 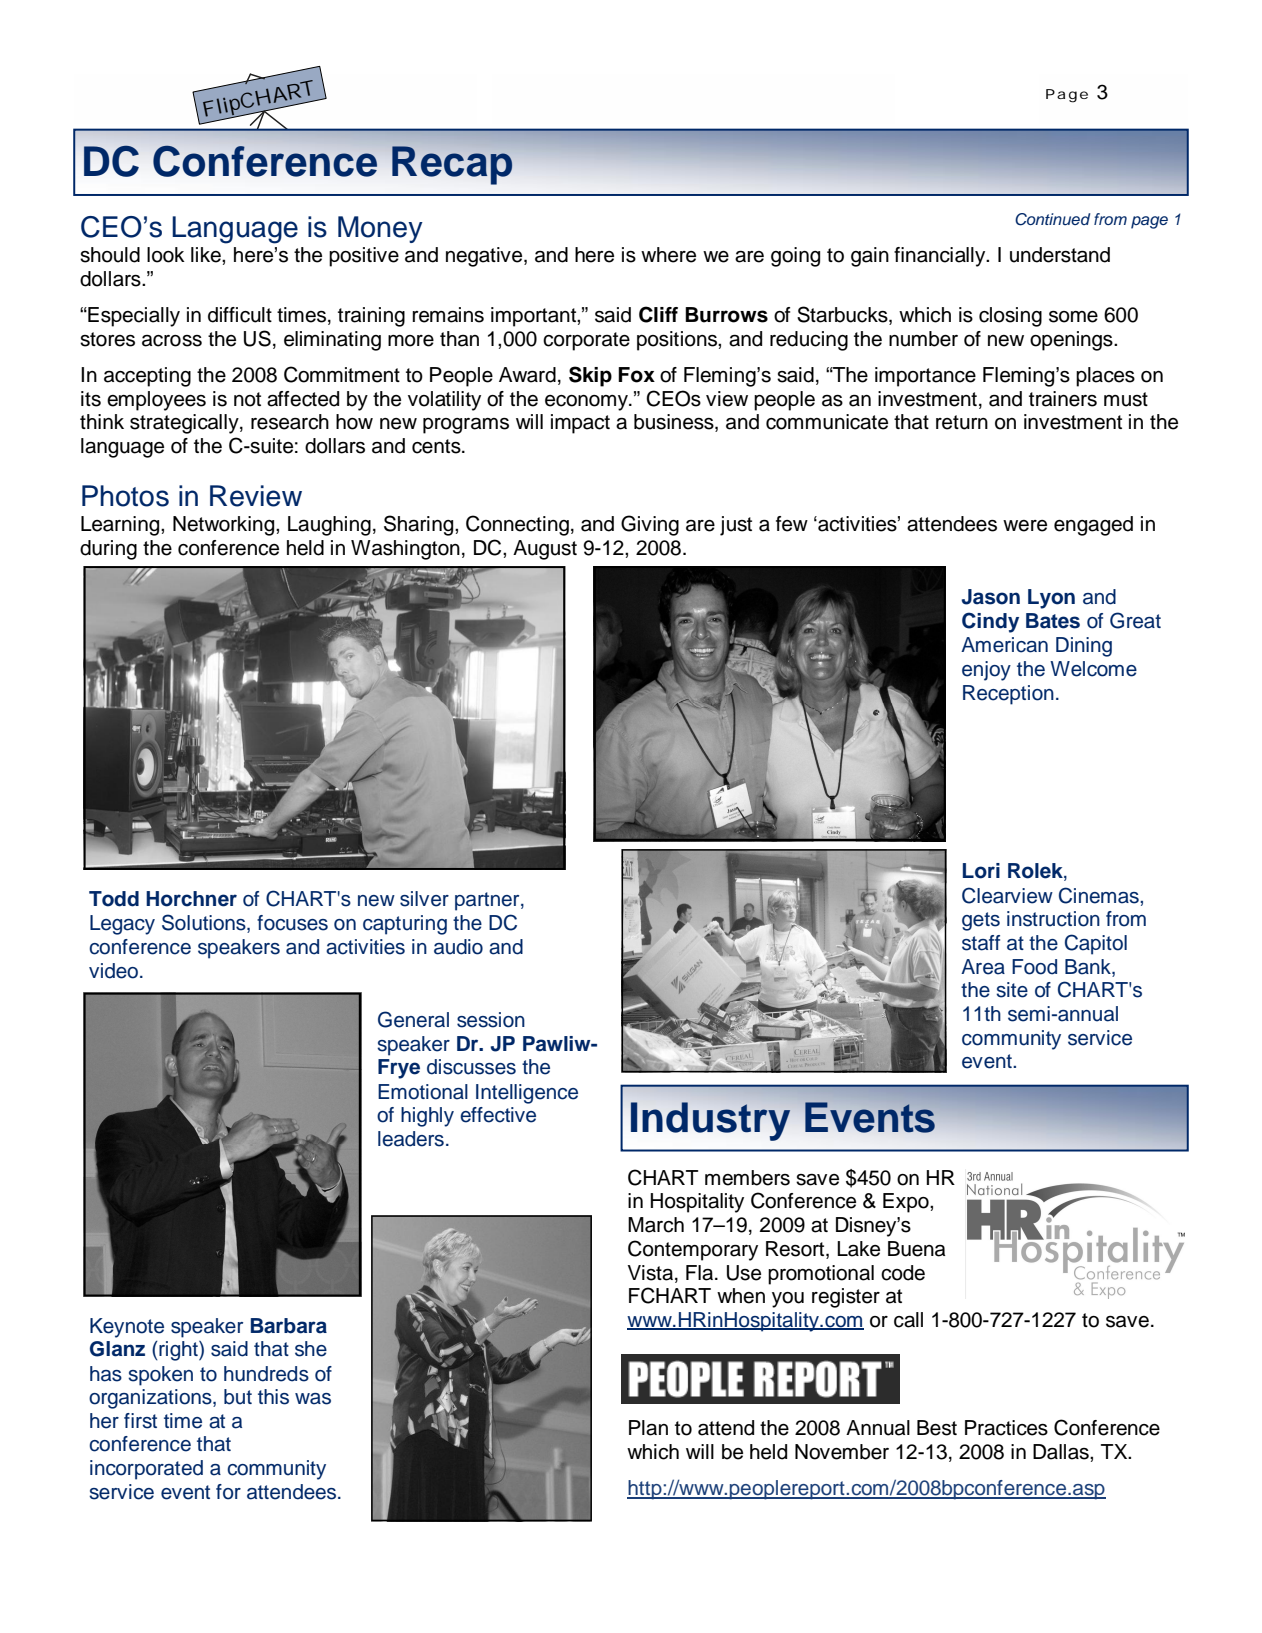 What do you see at coordinates (228, 1492) in the screenshot?
I see `for` at bounding box center [228, 1492].
